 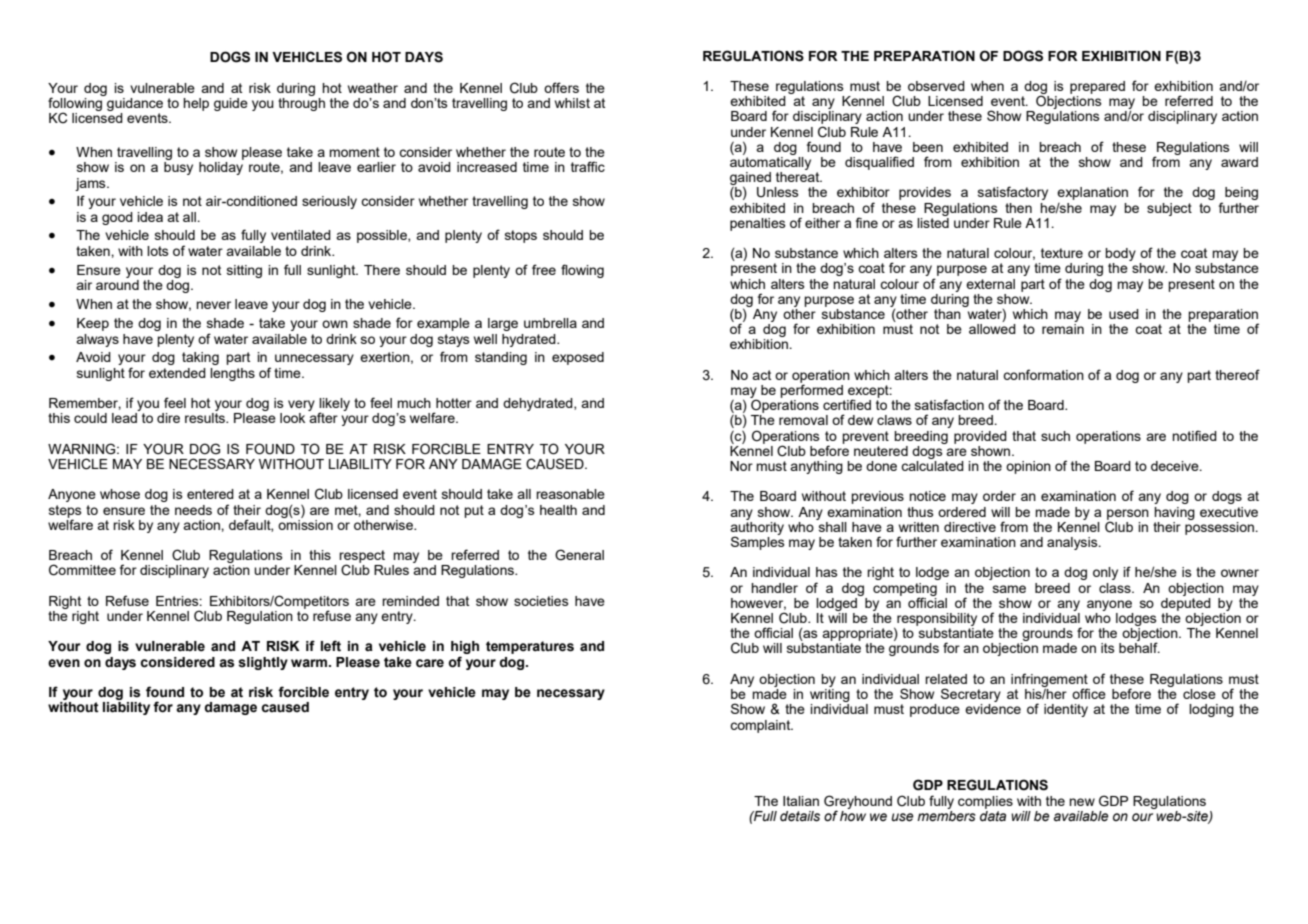 I want to click on flowing, so click(x=582, y=271).
